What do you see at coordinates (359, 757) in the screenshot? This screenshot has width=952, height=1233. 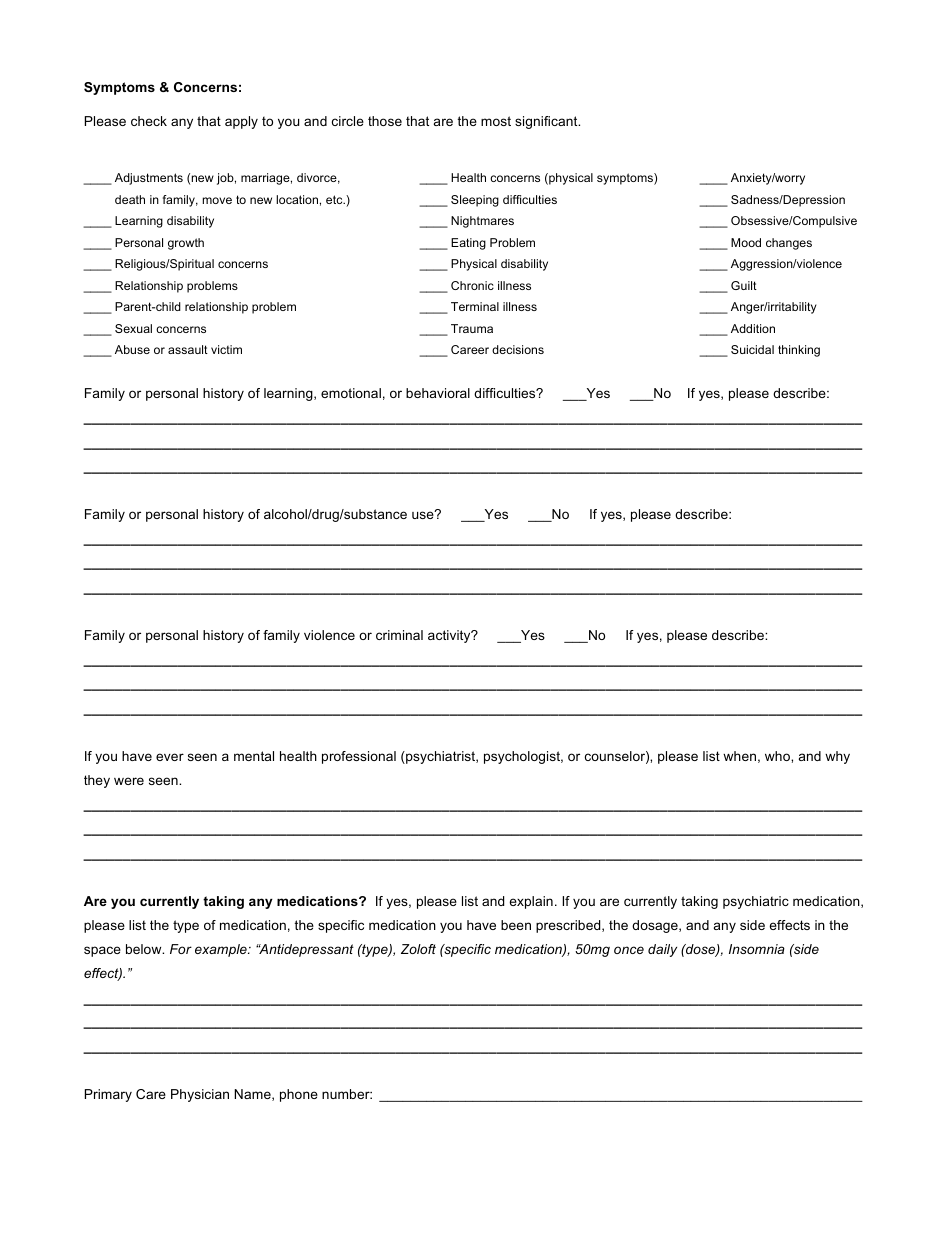 I see `professional` at bounding box center [359, 757].
